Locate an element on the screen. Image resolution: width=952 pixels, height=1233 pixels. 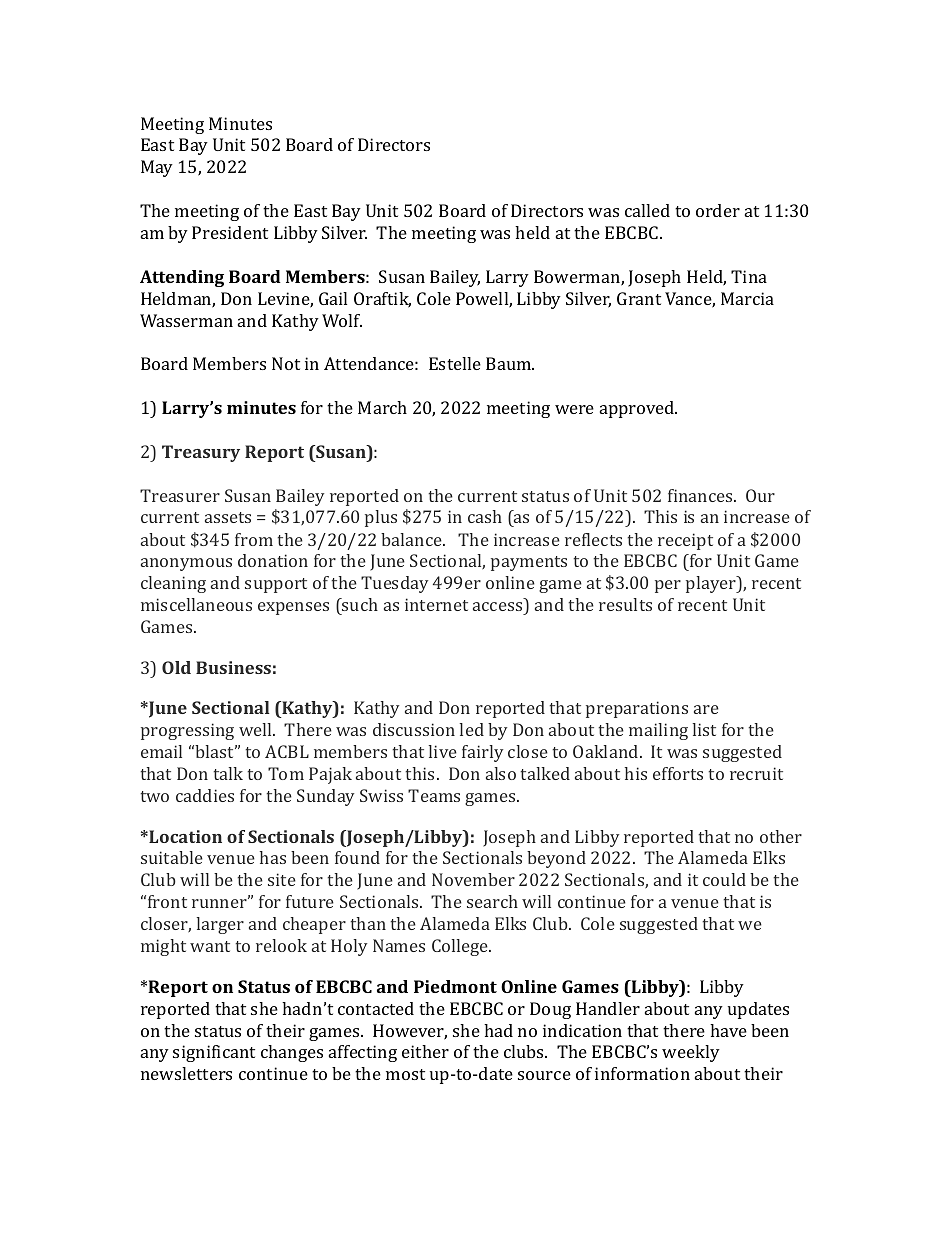
order is located at coordinates (718, 210).
